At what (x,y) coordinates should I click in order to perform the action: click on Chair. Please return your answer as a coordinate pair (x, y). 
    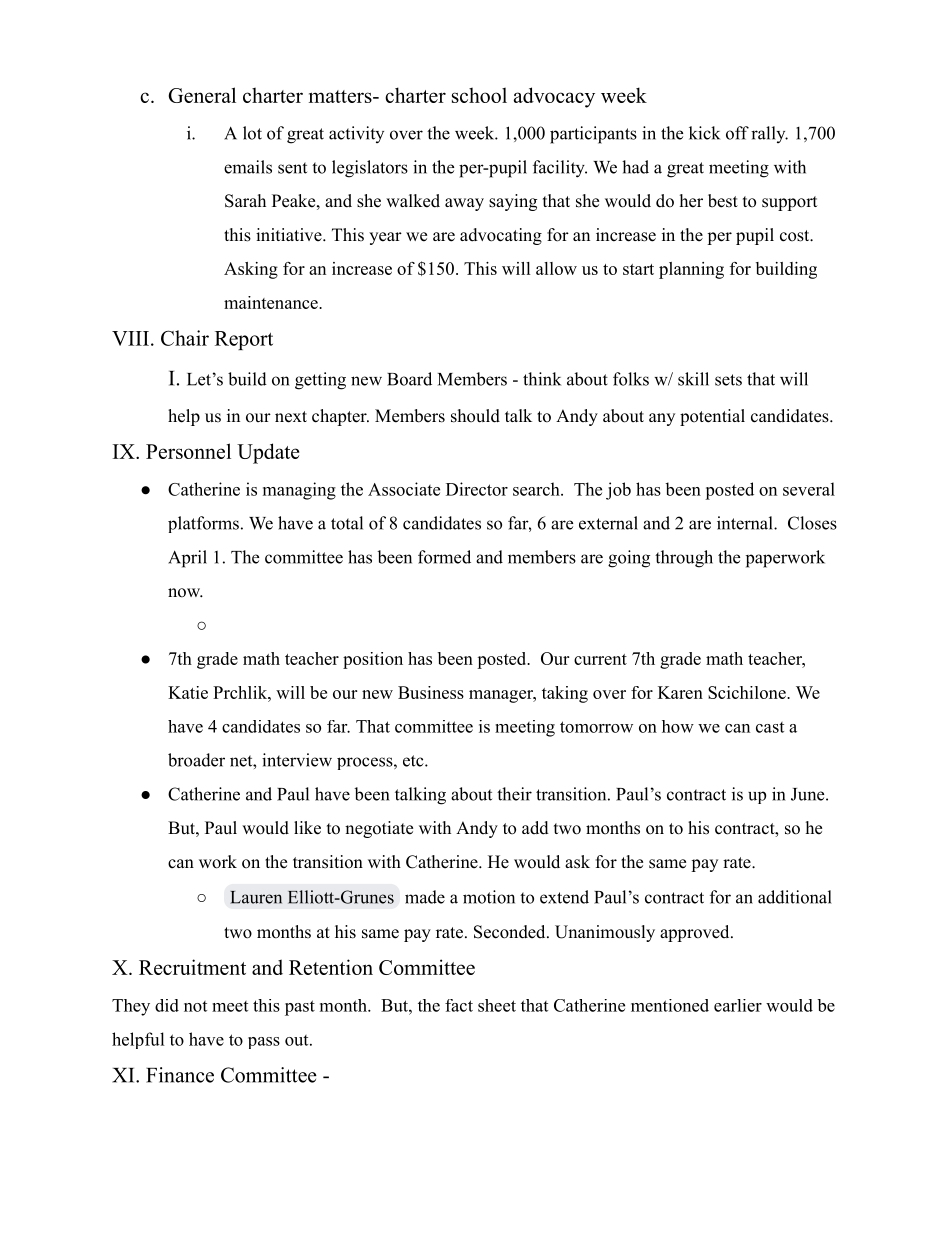
    Looking at the image, I should click on (185, 338).
